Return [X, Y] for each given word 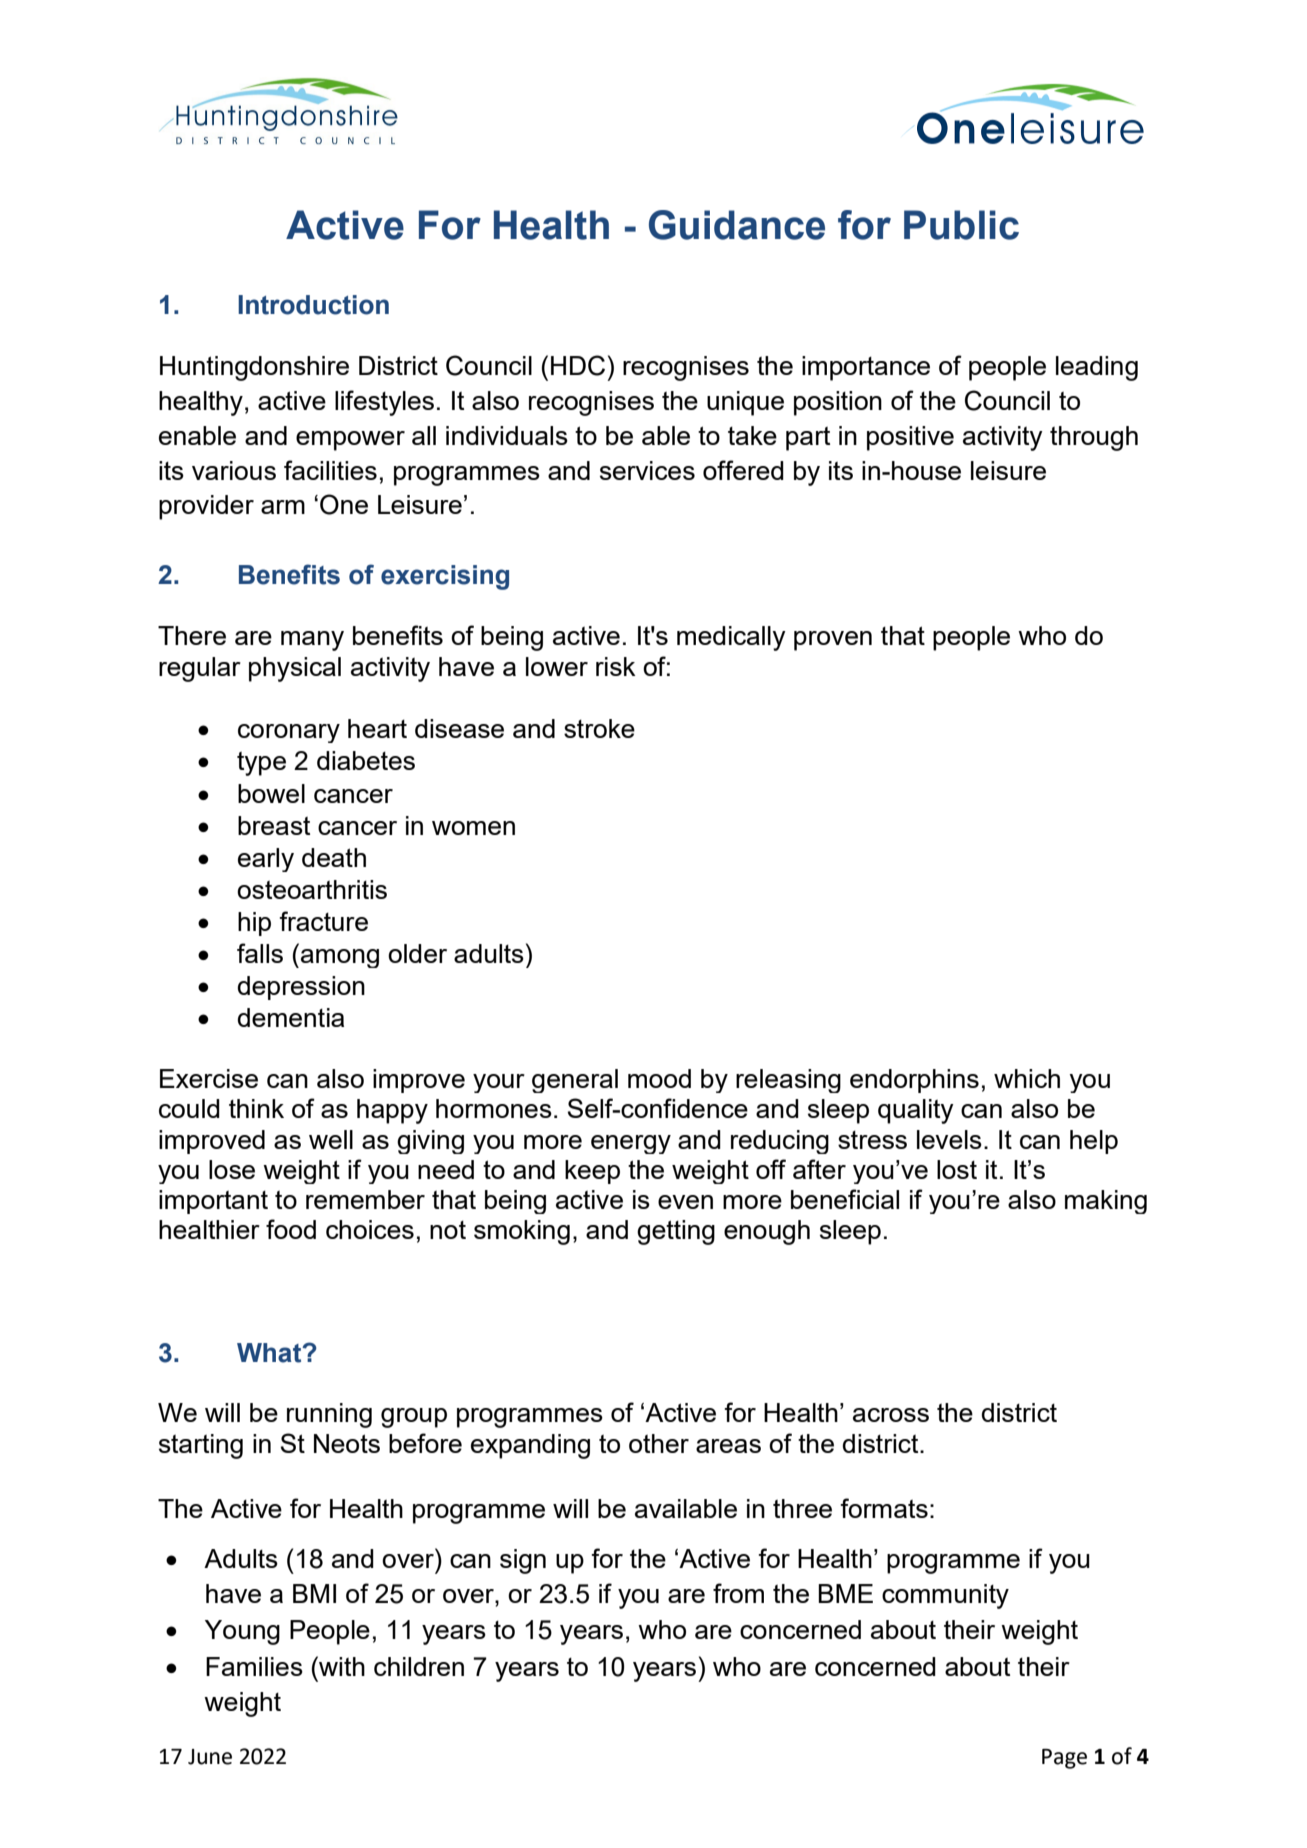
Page [1064, 1759]
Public [961, 225]
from [738, 1593]
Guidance [737, 225]
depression [301, 988]
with [341, 1666]
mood [659, 1078]
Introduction [313, 305]
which [1027, 1078]
